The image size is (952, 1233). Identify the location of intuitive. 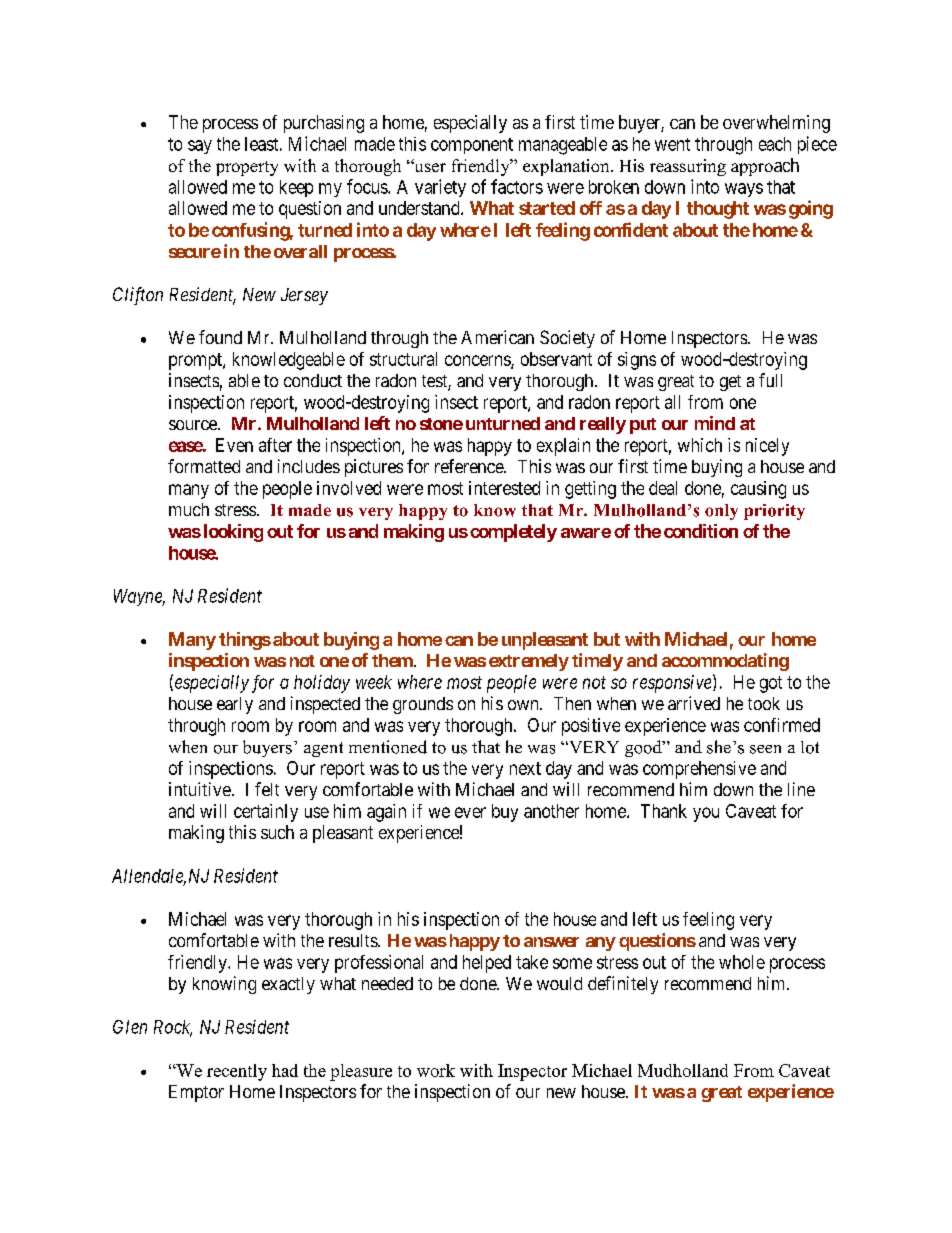
(200, 789).
